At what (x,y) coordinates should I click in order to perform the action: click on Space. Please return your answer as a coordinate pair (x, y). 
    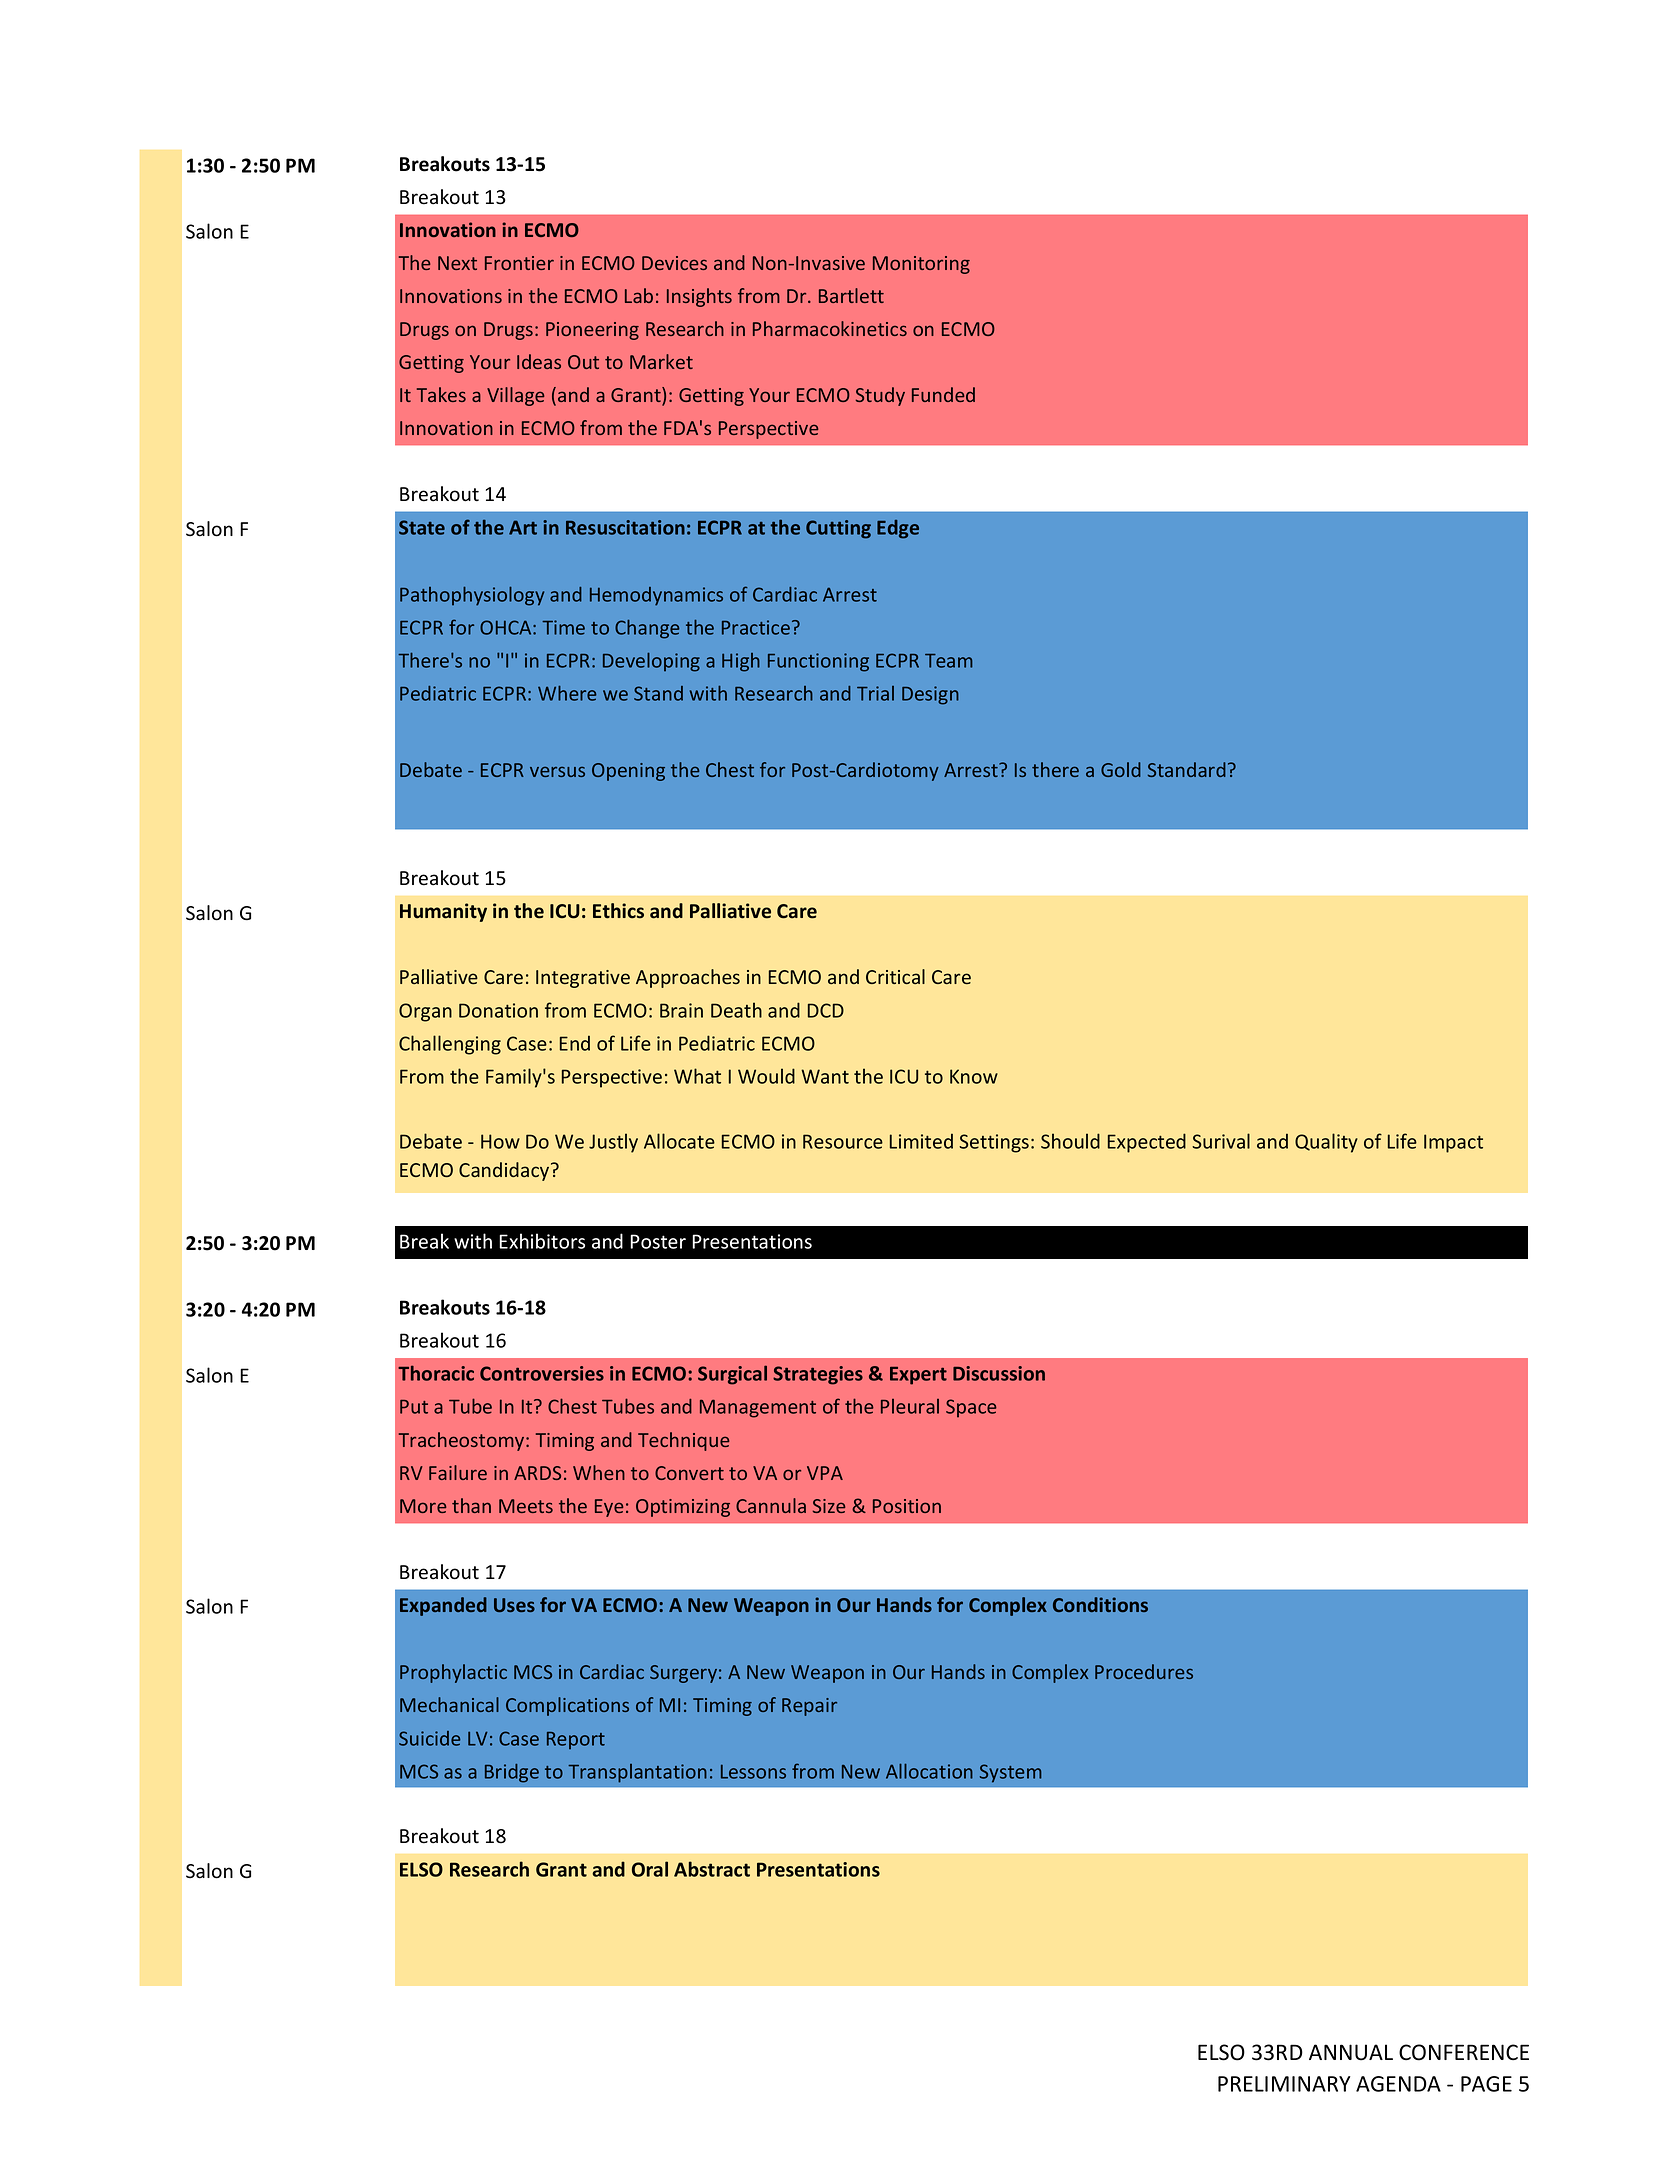
    Looking at the image, I should click on (971, 1408).
